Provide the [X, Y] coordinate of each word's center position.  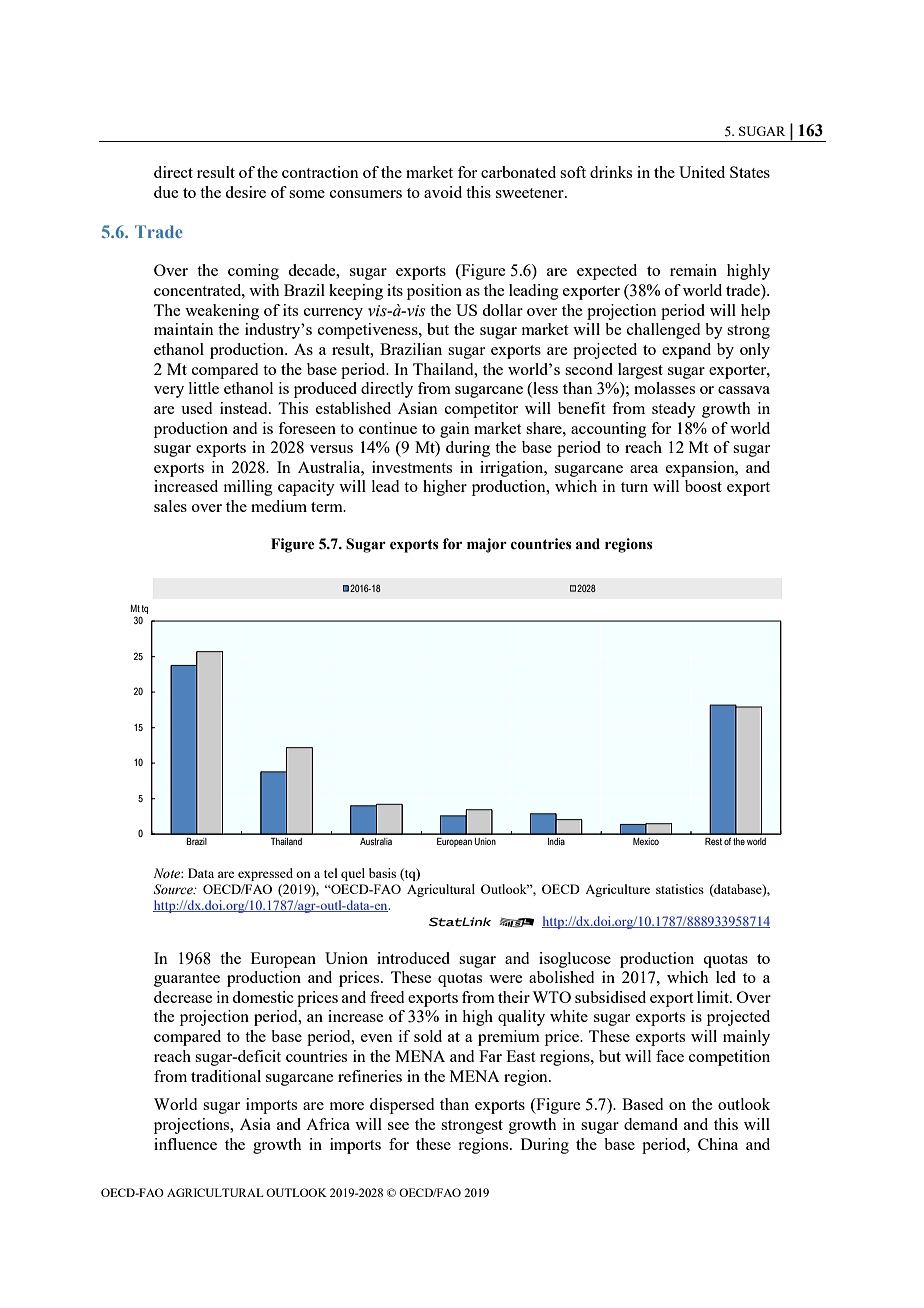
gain [455, 430]
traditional [226, 1076]
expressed [265, 874]
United [702, 172]
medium [279, 506]
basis [382, 873]
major [487, 545]
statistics [680, 889]
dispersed [402, 1106]
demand [651, 1124]
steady [674, 410]
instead [245, 408]
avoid [443, 192]
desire [245, 192]
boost [703, 486]
